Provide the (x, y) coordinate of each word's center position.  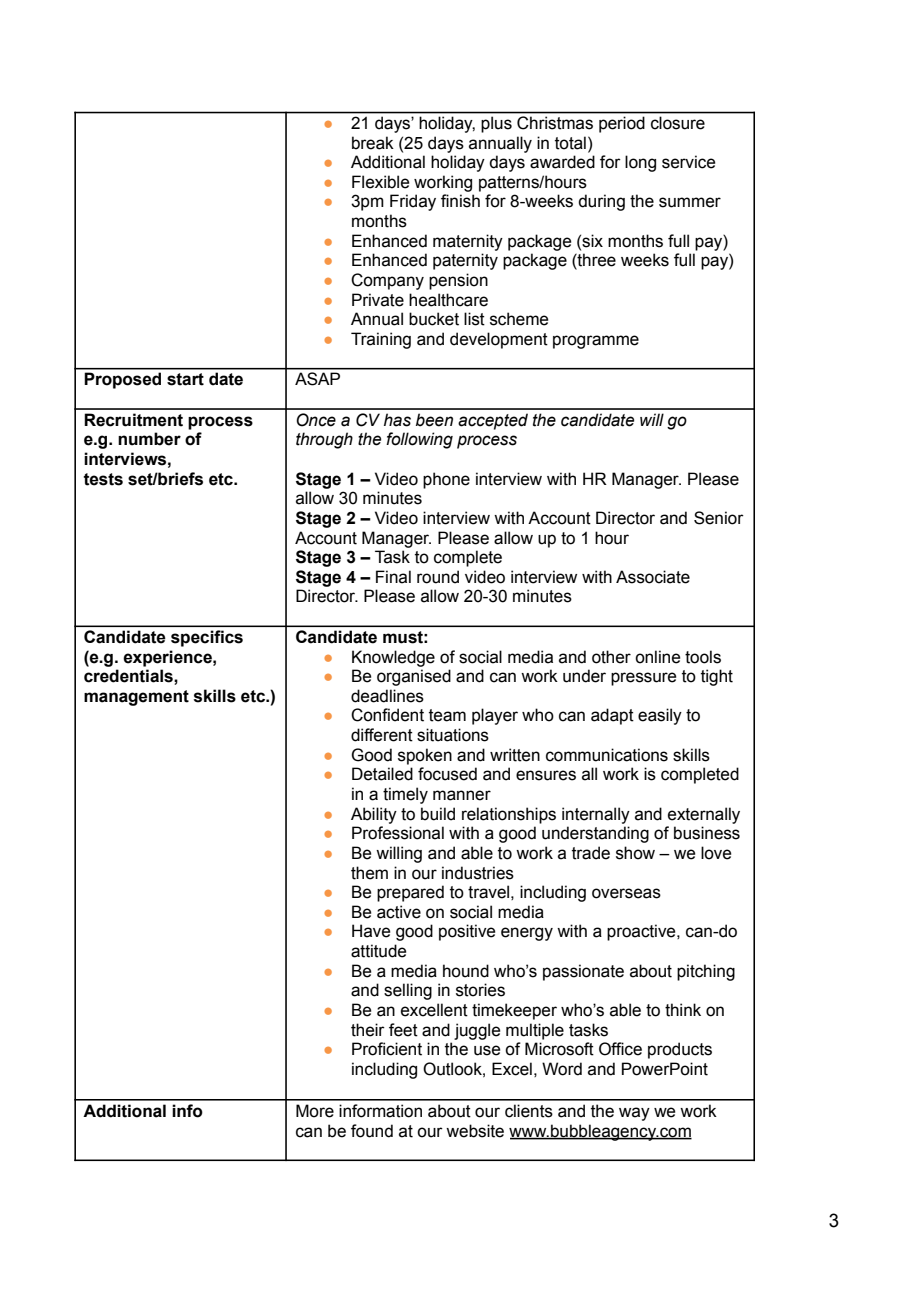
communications (607, 755)
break (373, 143)
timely (405, 795)
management (136, 698)
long (640, 163)
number (149, 439)
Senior (719, 518)
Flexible (380, 182)
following (419, 440)
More (315, 1111)
